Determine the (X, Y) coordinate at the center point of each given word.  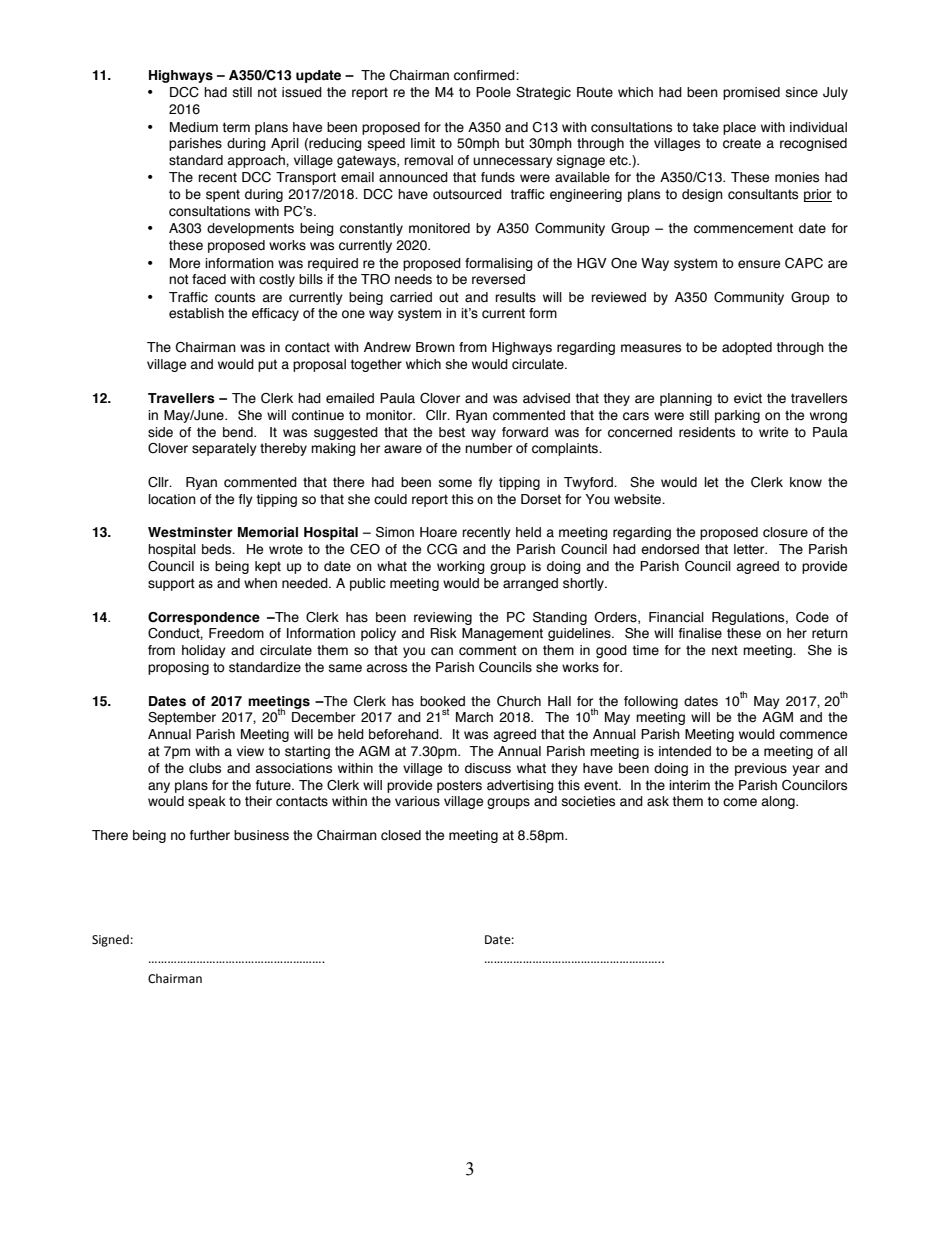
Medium (194, 127)
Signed (110, 941)
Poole (493, 92)
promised (751, 93)
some (455, 483)
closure (785, 532)
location (172, 499)
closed (401, 835)
